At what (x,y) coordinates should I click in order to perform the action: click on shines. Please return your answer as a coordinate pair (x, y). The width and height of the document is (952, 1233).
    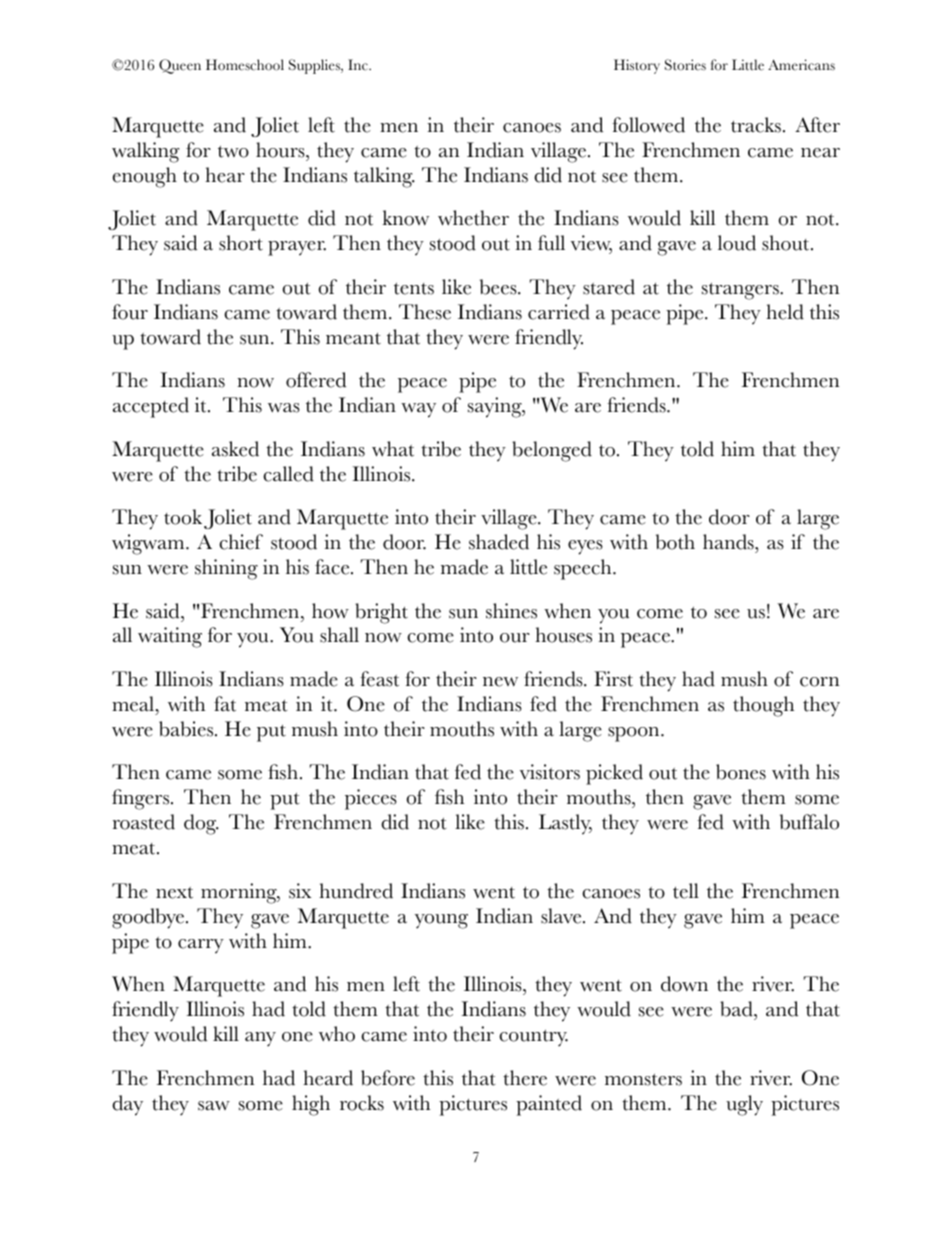
    Looking at the image, I should click on (511, 611).
